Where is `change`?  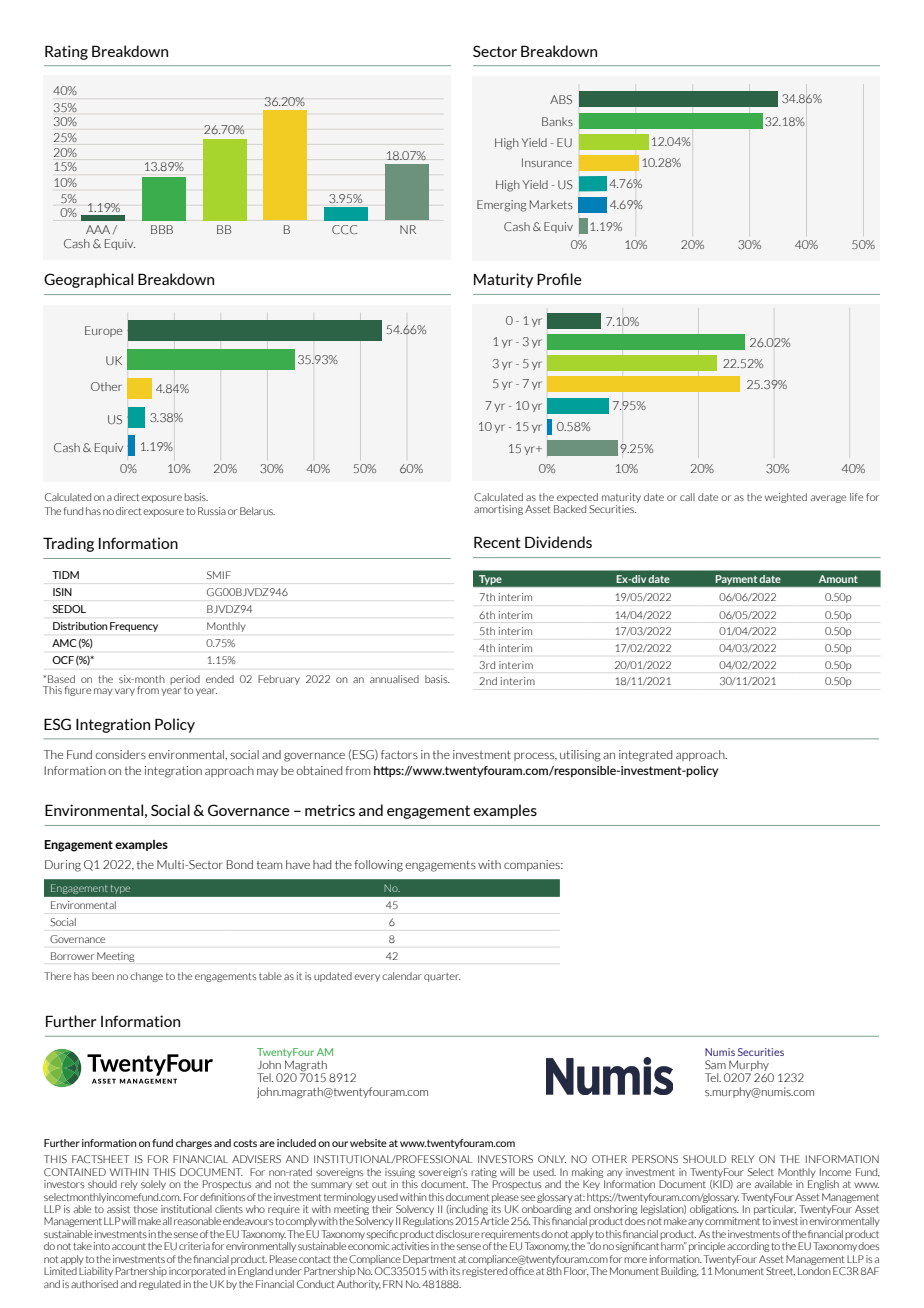 change is located at coordinates (146, 977).
